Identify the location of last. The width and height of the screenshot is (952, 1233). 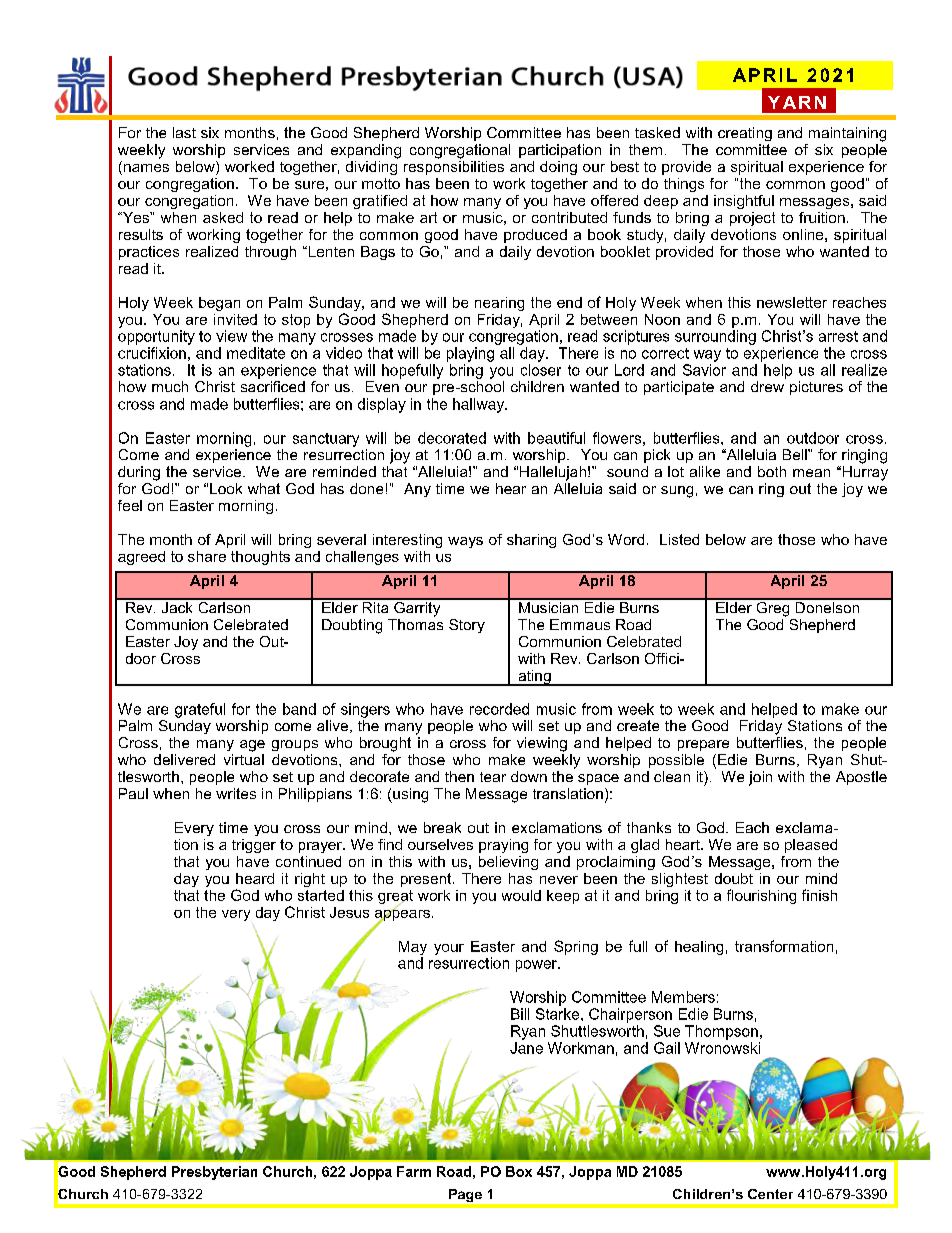
(184, 132).
